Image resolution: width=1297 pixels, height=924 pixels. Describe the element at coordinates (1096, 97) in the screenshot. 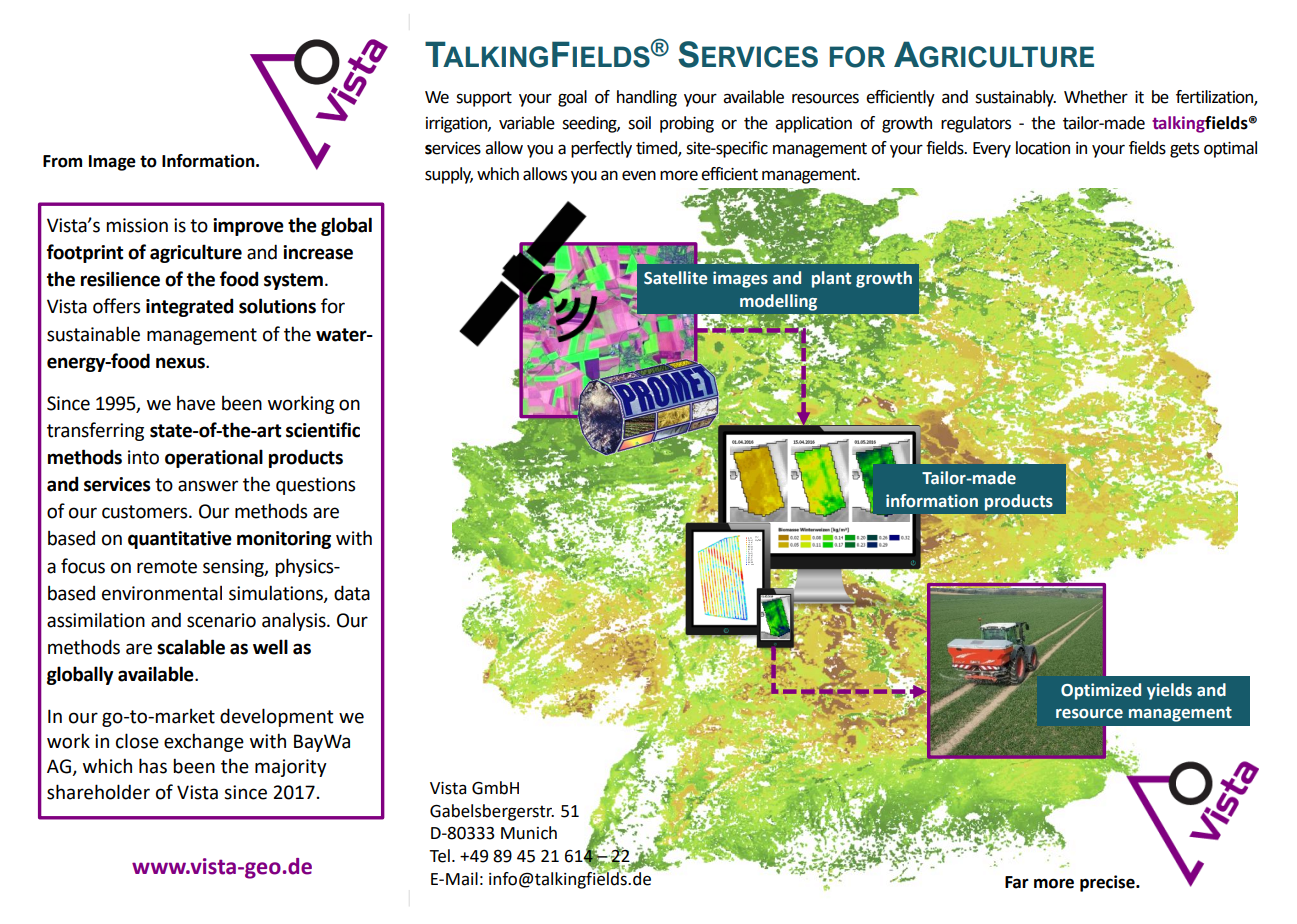

I see `Whether` at that location.
